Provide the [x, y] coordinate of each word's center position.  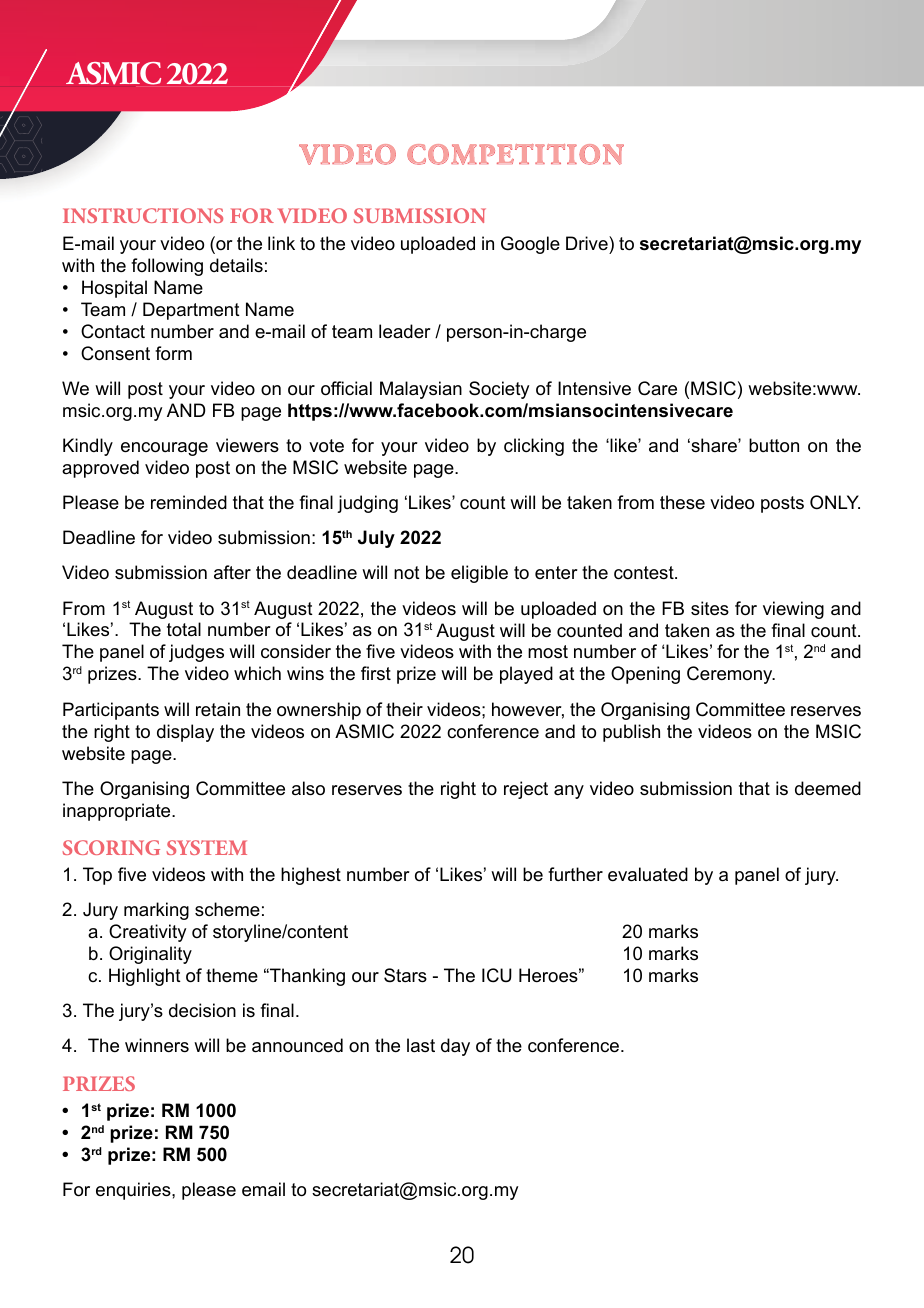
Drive [588, 243]
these [682, 502]
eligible [479, 574]
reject [526, 790]
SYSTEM [207, 847]
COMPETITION [515, 154]
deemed [828, 788]
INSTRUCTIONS [143, 215]
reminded [189, 502]
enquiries [134, 1191]
